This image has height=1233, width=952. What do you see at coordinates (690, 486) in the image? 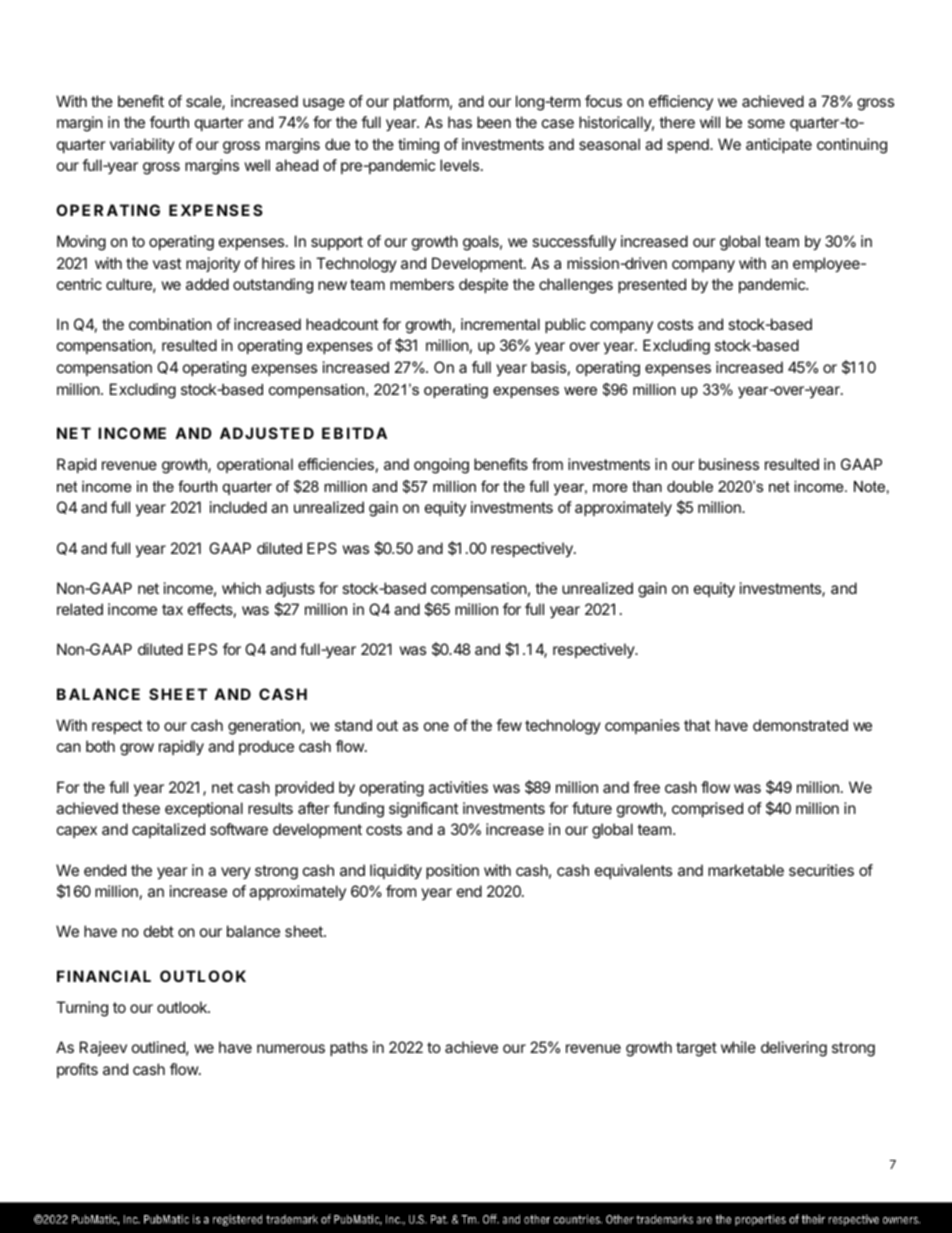
I see `double` at bounding box center [690, 486].
